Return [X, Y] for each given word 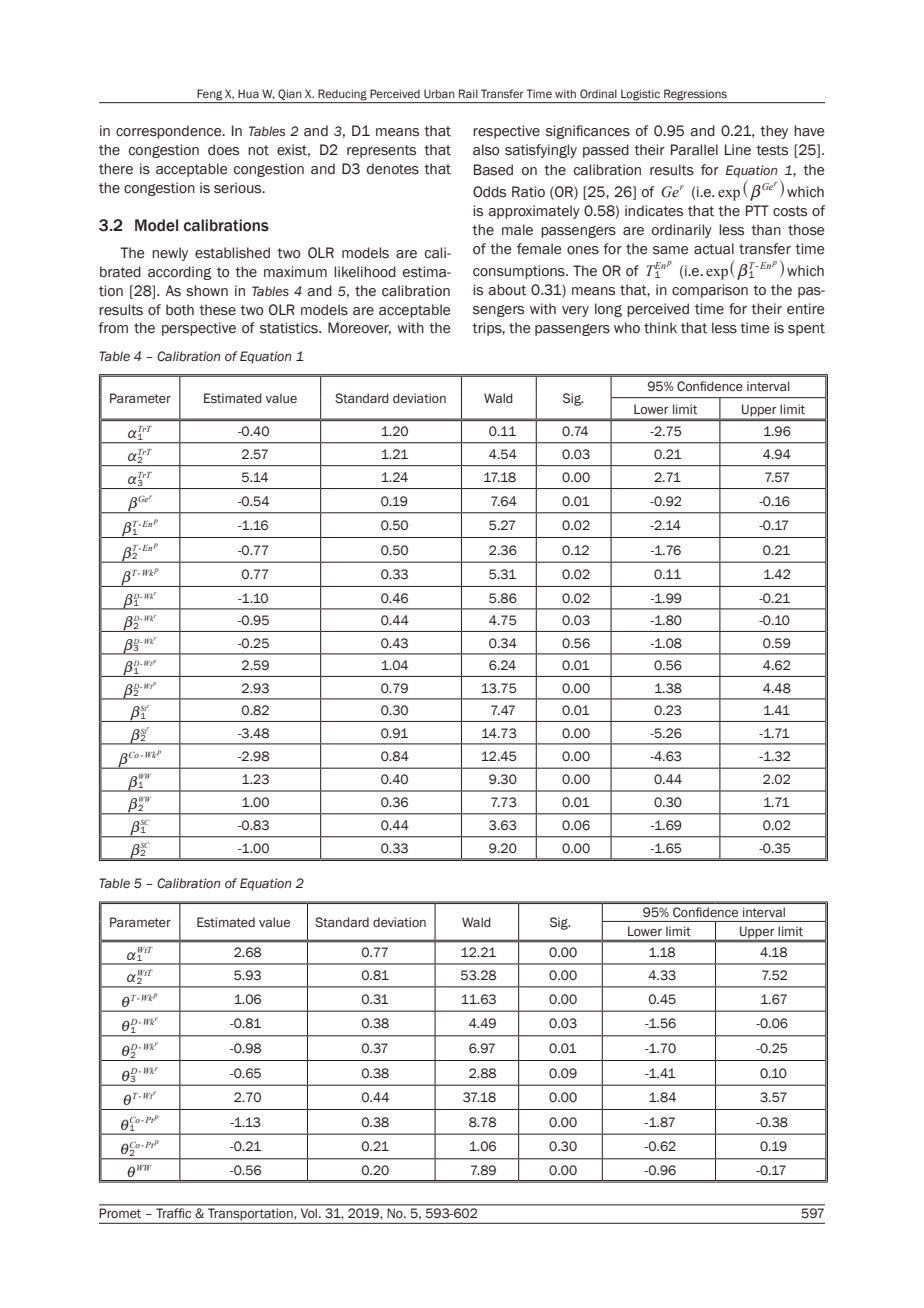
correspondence [170, 132]
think [660, 328]
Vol [310, 1213]
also [486, 150]
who [627, 328]
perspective [199, 329]
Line [738, 150]
